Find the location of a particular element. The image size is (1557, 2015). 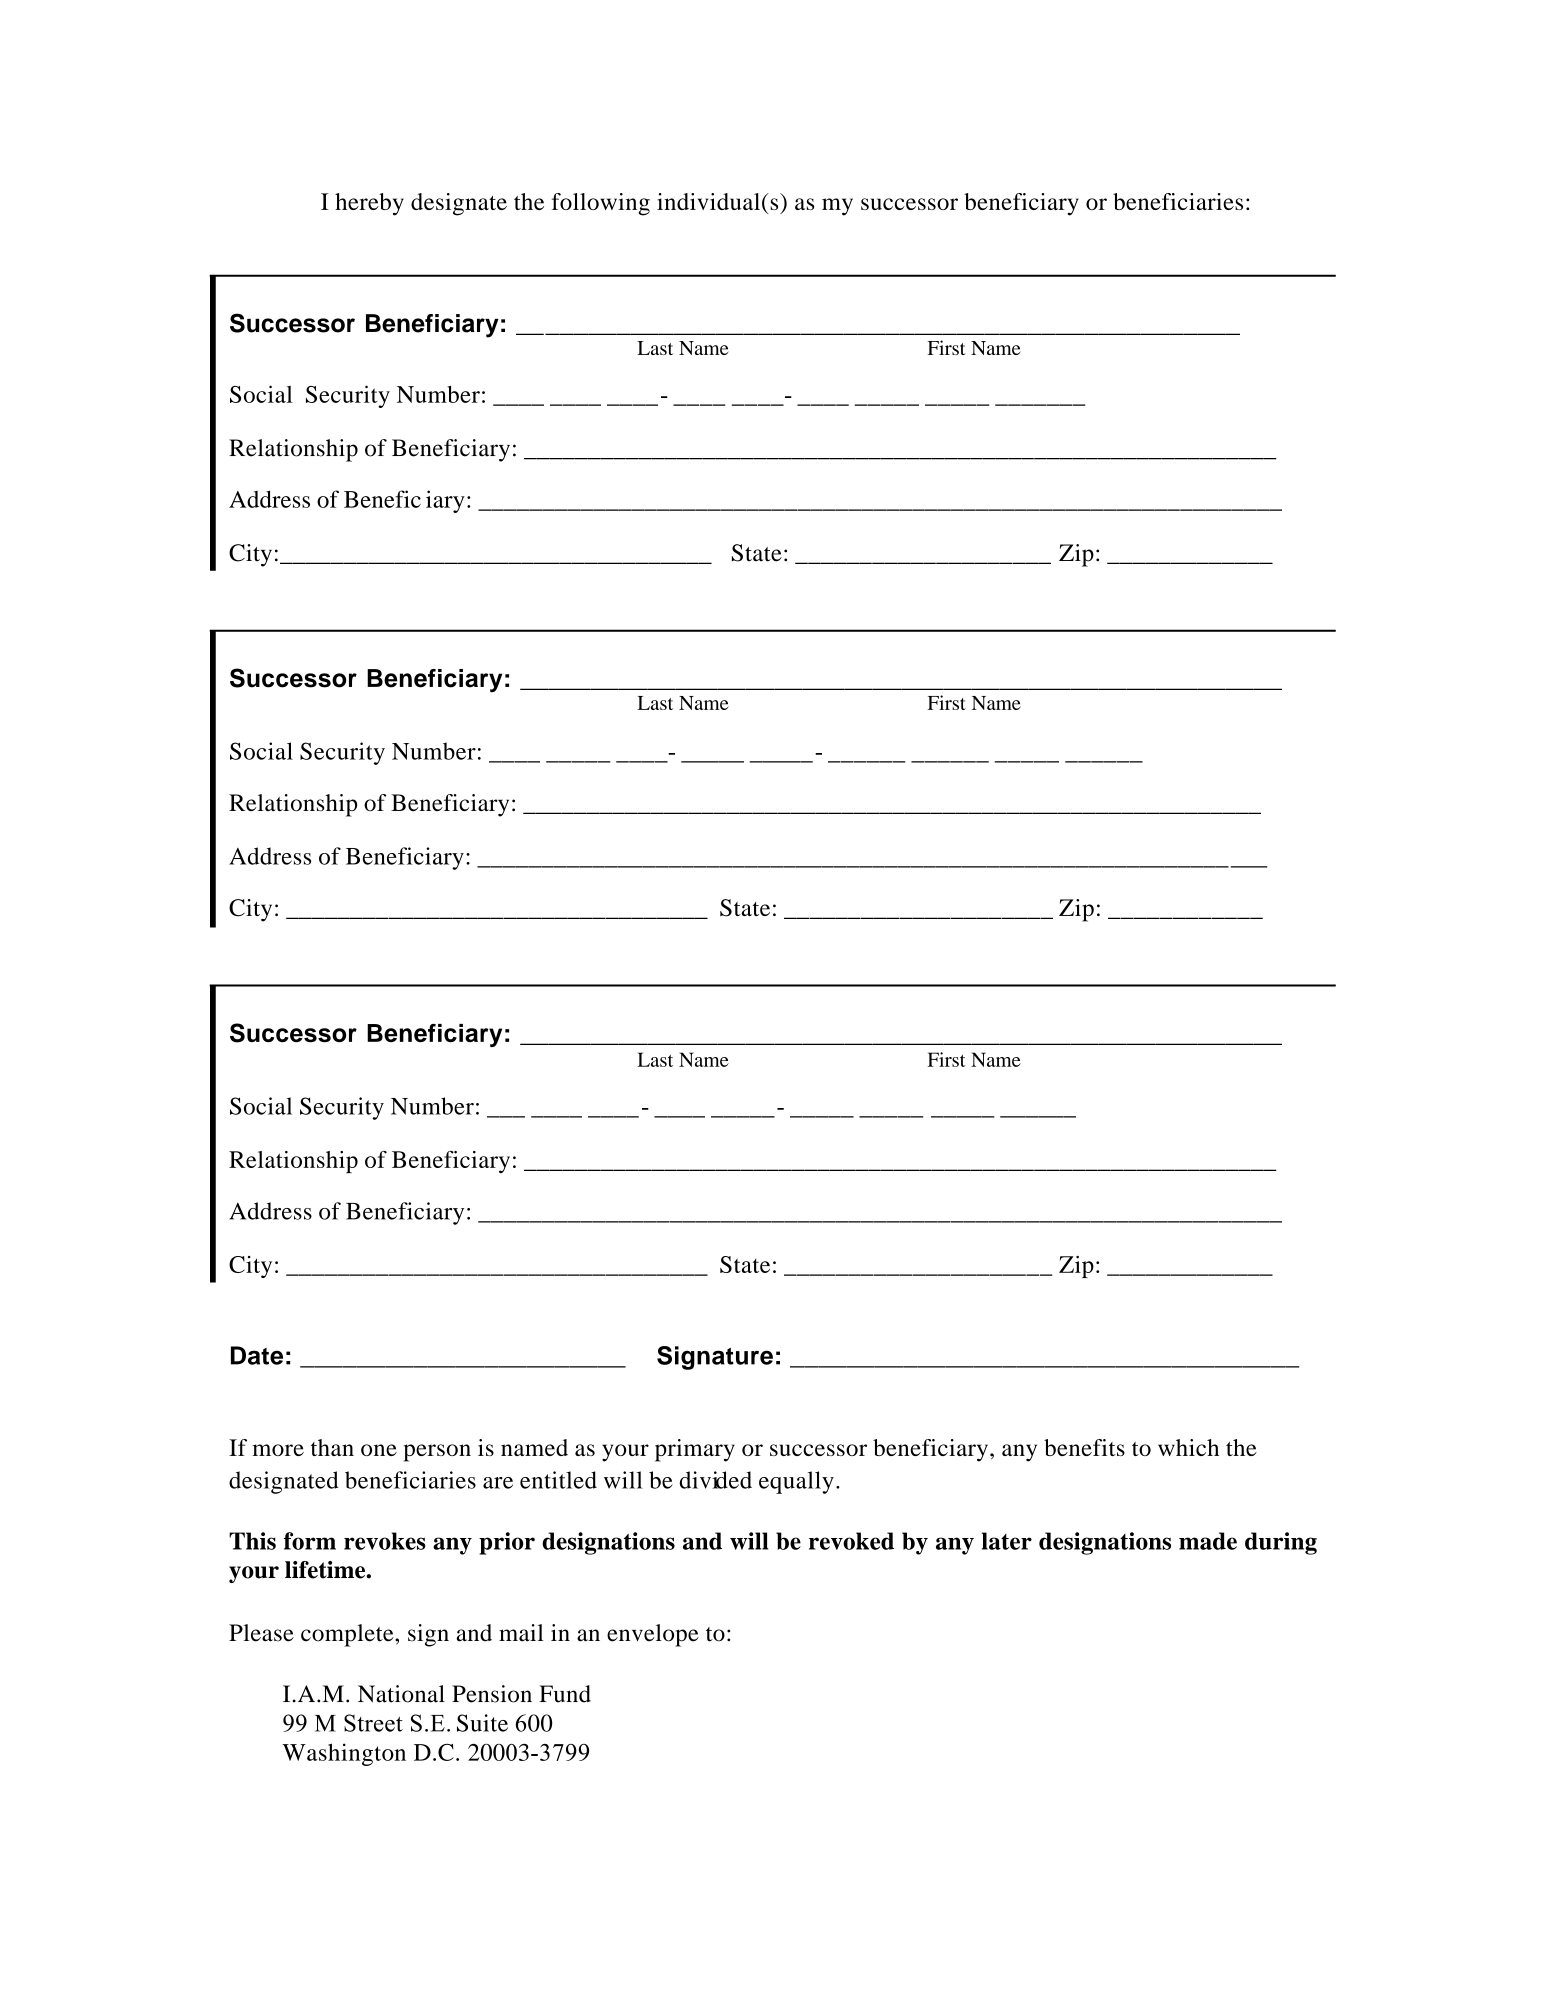

hereby is located at coordinates (369, 204).
